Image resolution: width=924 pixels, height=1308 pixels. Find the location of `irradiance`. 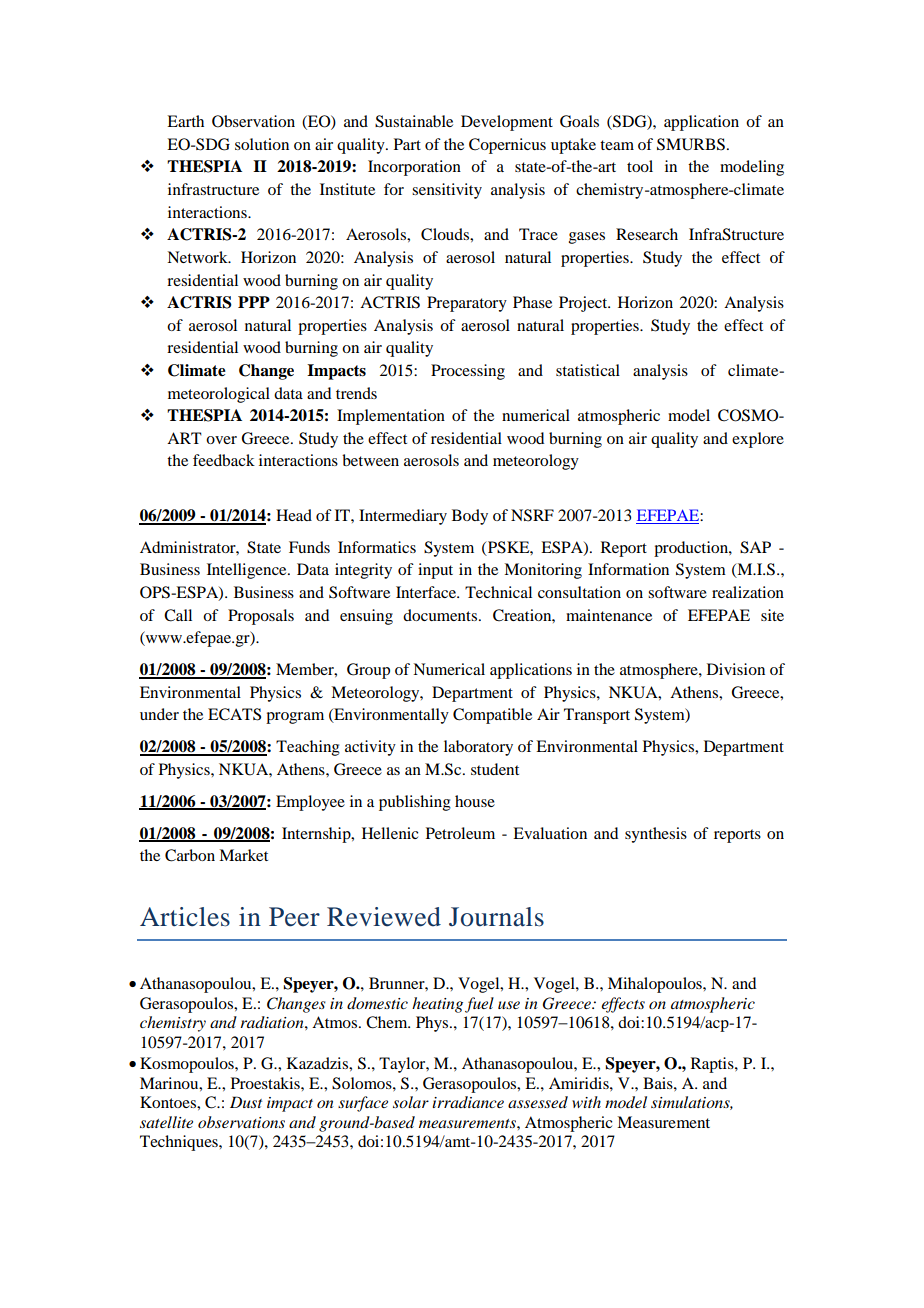

irradiance is located at coordinates (468, 1102).
